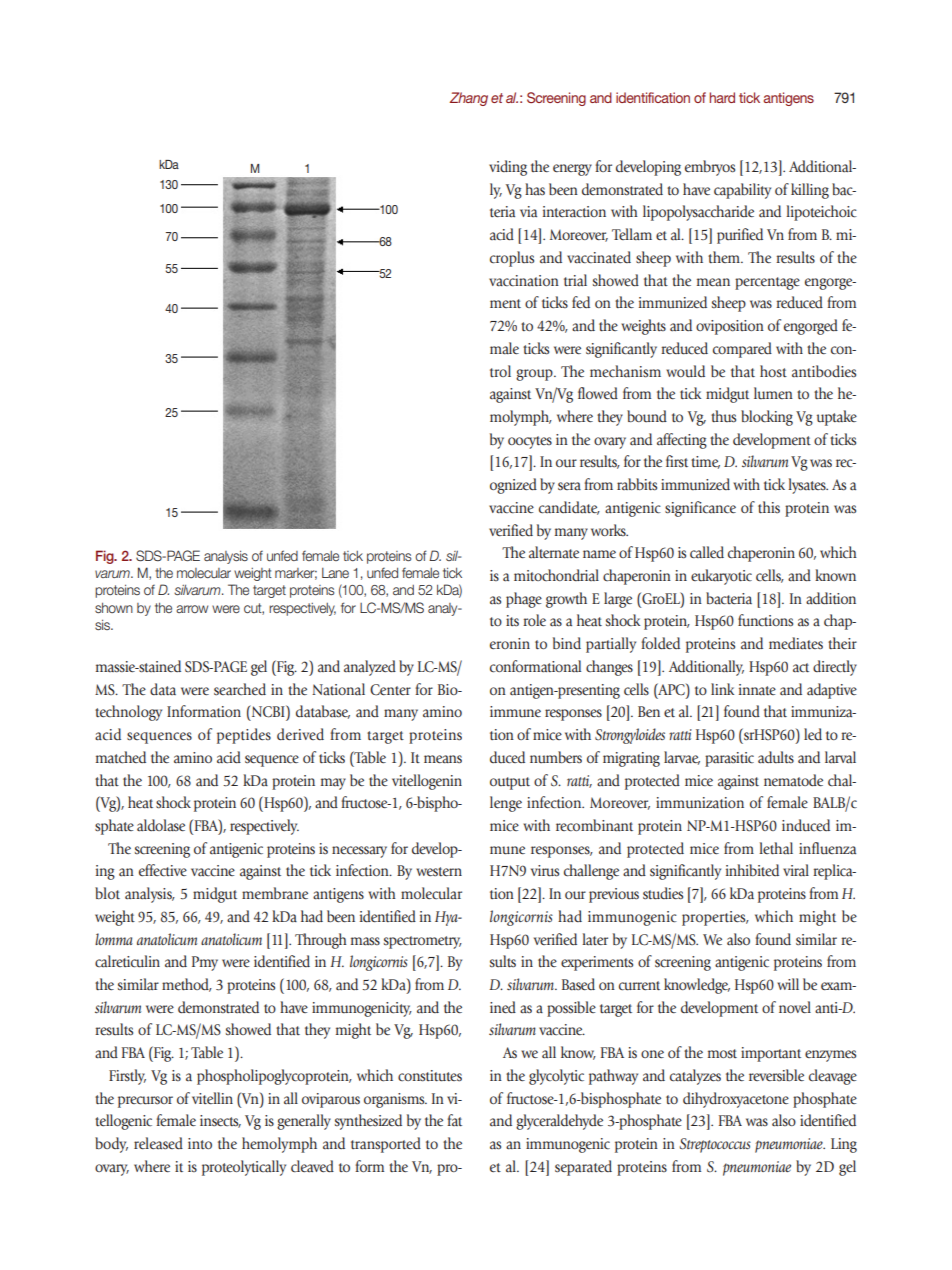  Describe the element at coordinates (535, 189) in the screenshot. I see `has` at that location.
